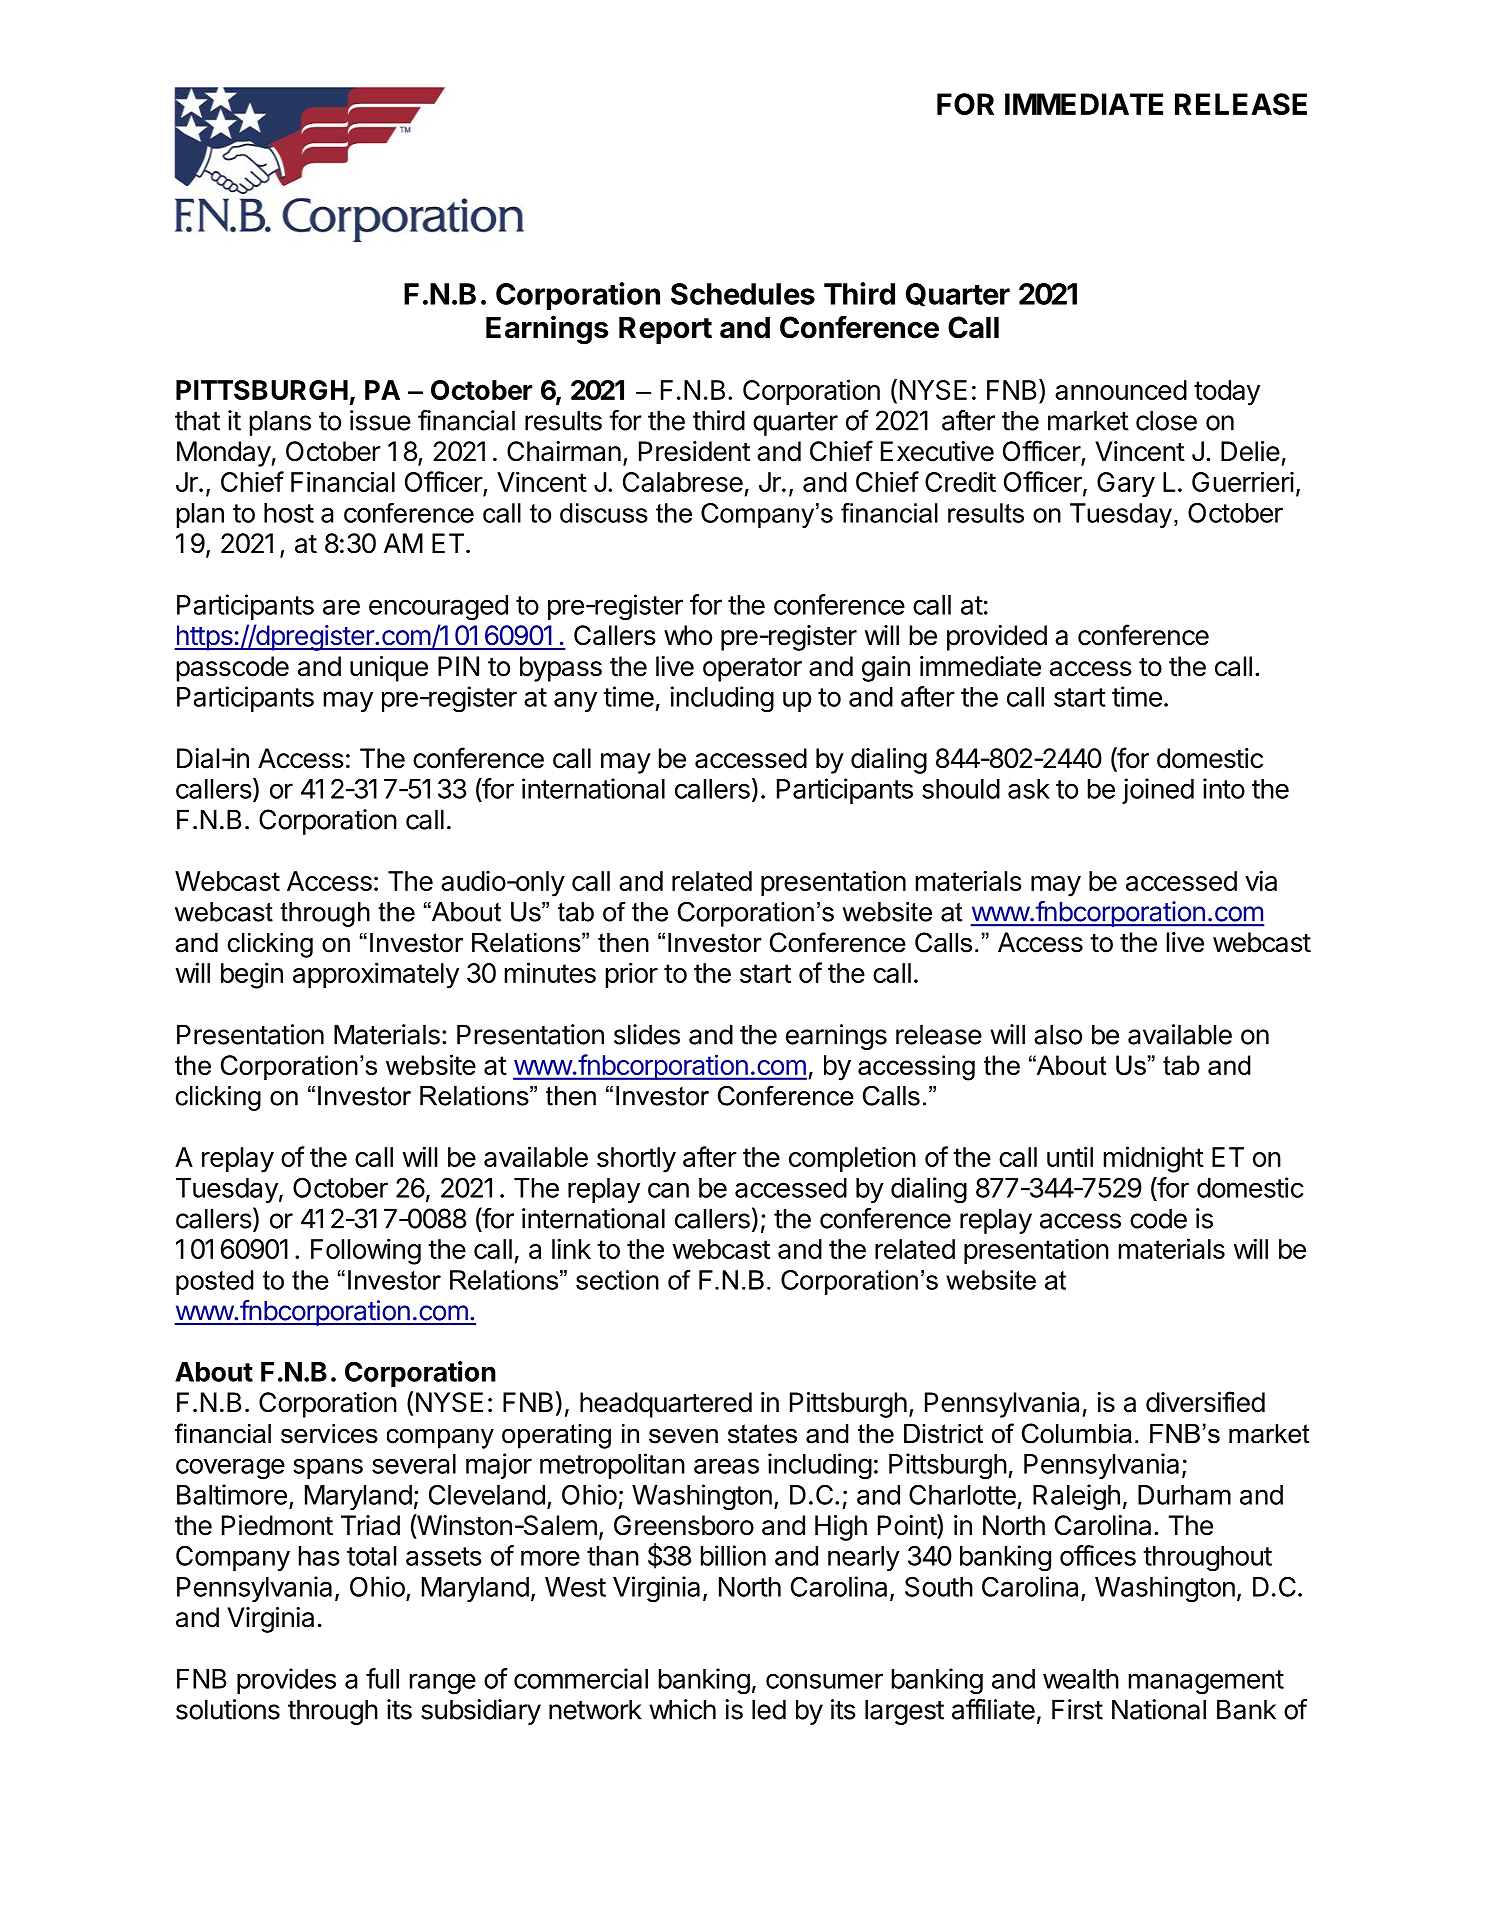  Describe the element at coordinates (366, 1251) in the image. I see `Following` at that location.
